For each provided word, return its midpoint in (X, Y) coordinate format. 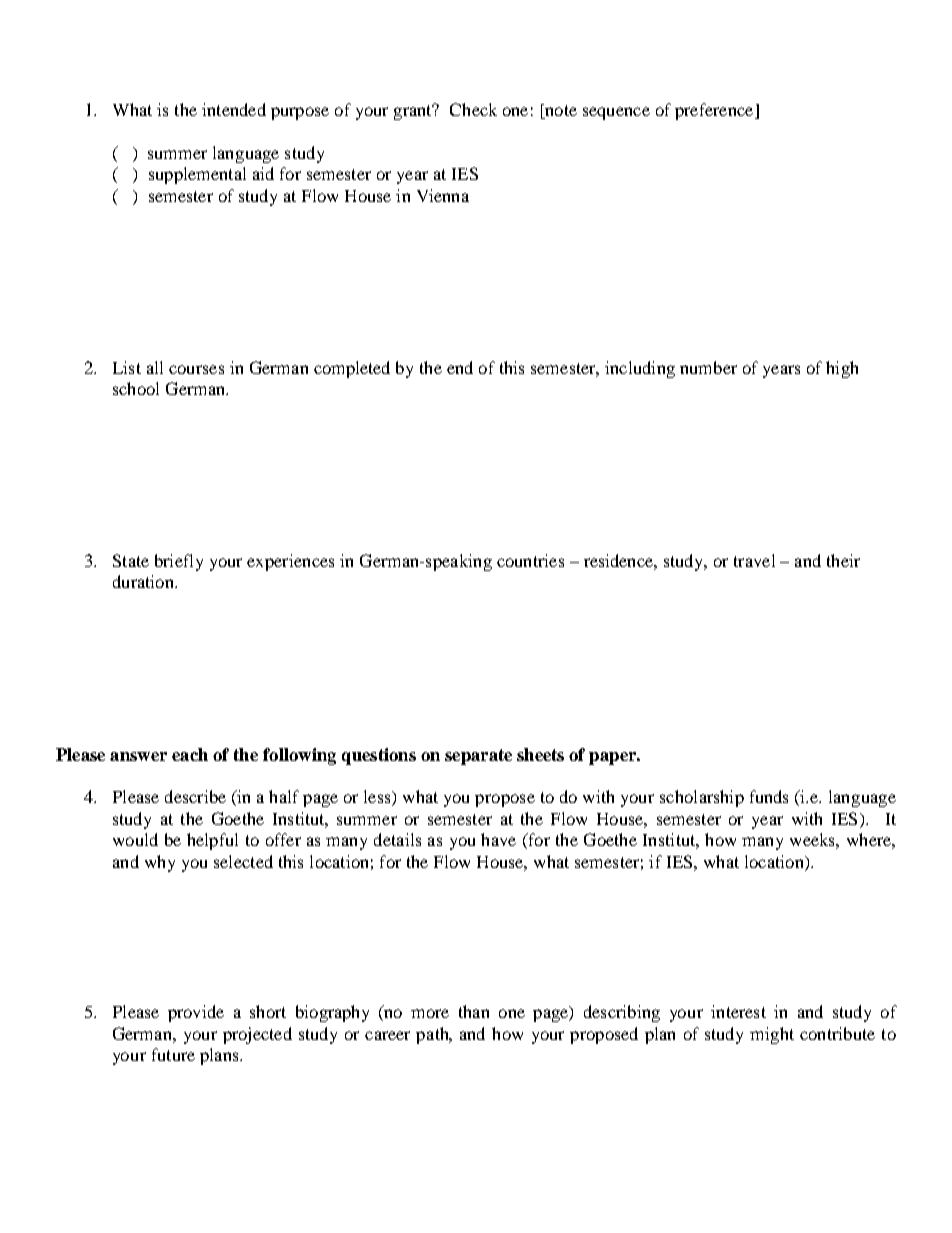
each (190, 754)
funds (769, 796)
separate (478, 757)
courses (196, 369)
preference (715, 111)
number (708, 367)
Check (473, 109)
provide (196, 1013)
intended (234, 109)
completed (352, 369)
